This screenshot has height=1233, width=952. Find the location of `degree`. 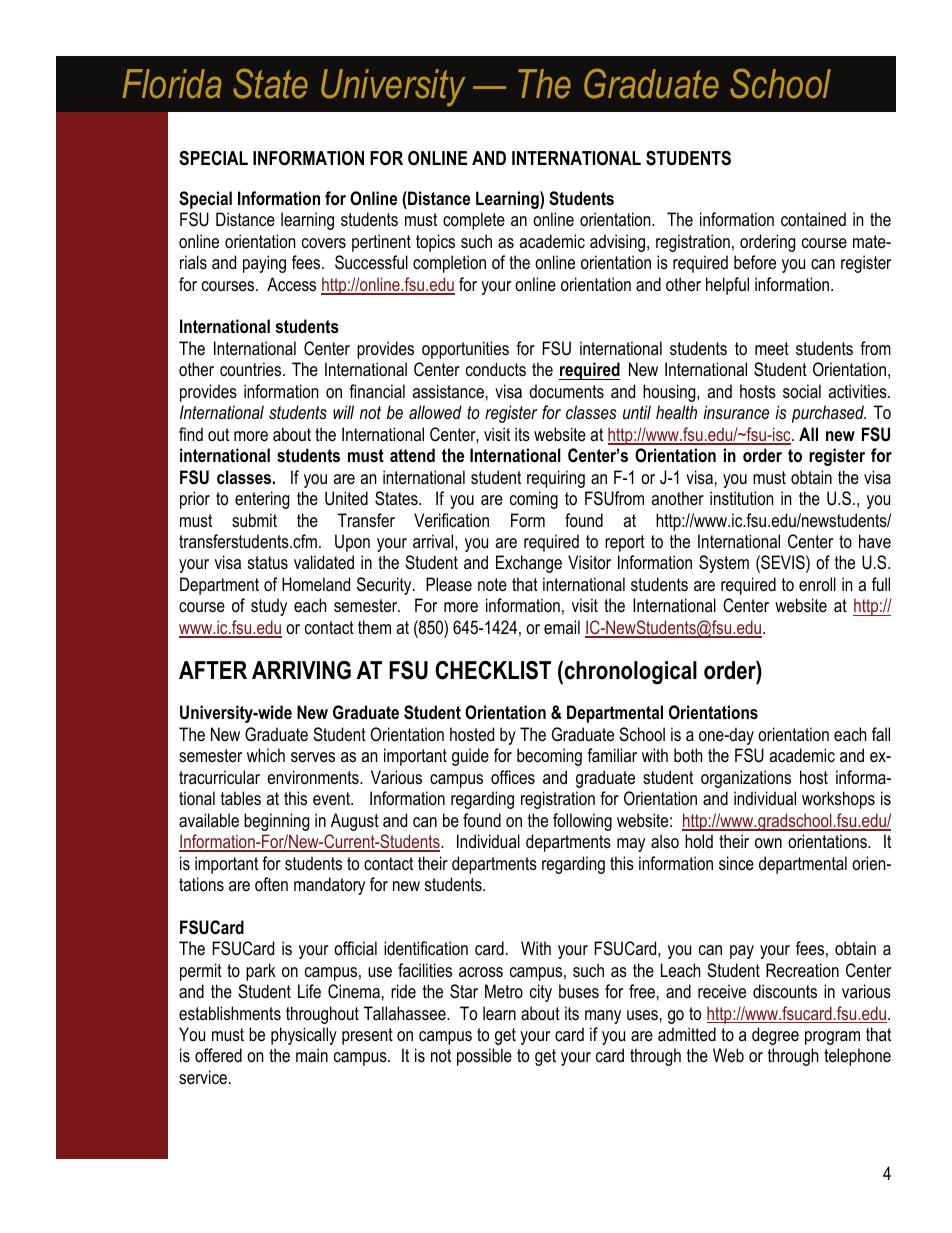

degree is located at coordinates (775, 1036).
